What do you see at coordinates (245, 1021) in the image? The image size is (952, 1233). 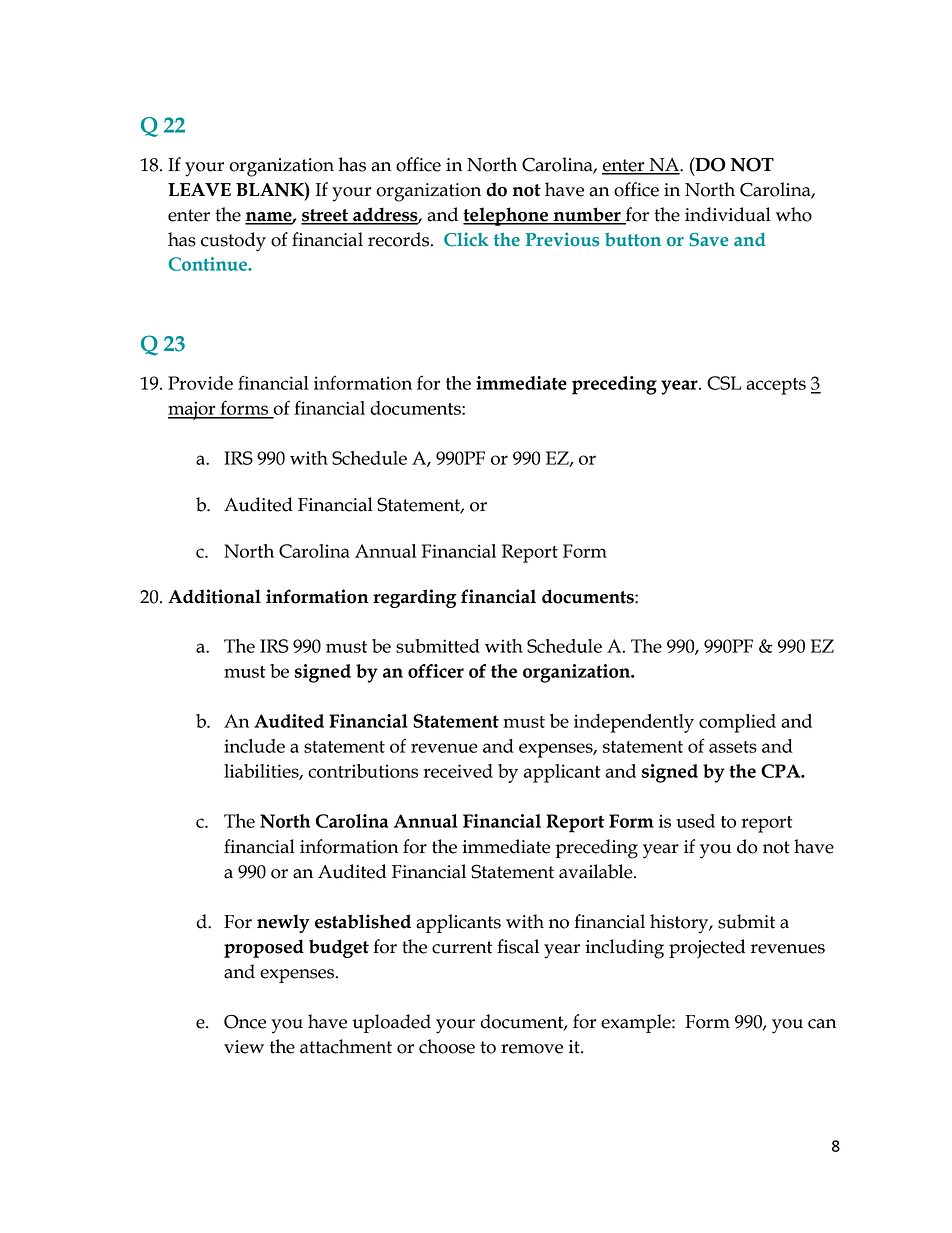 I see `Once` at bounding box center [245, 1021].
